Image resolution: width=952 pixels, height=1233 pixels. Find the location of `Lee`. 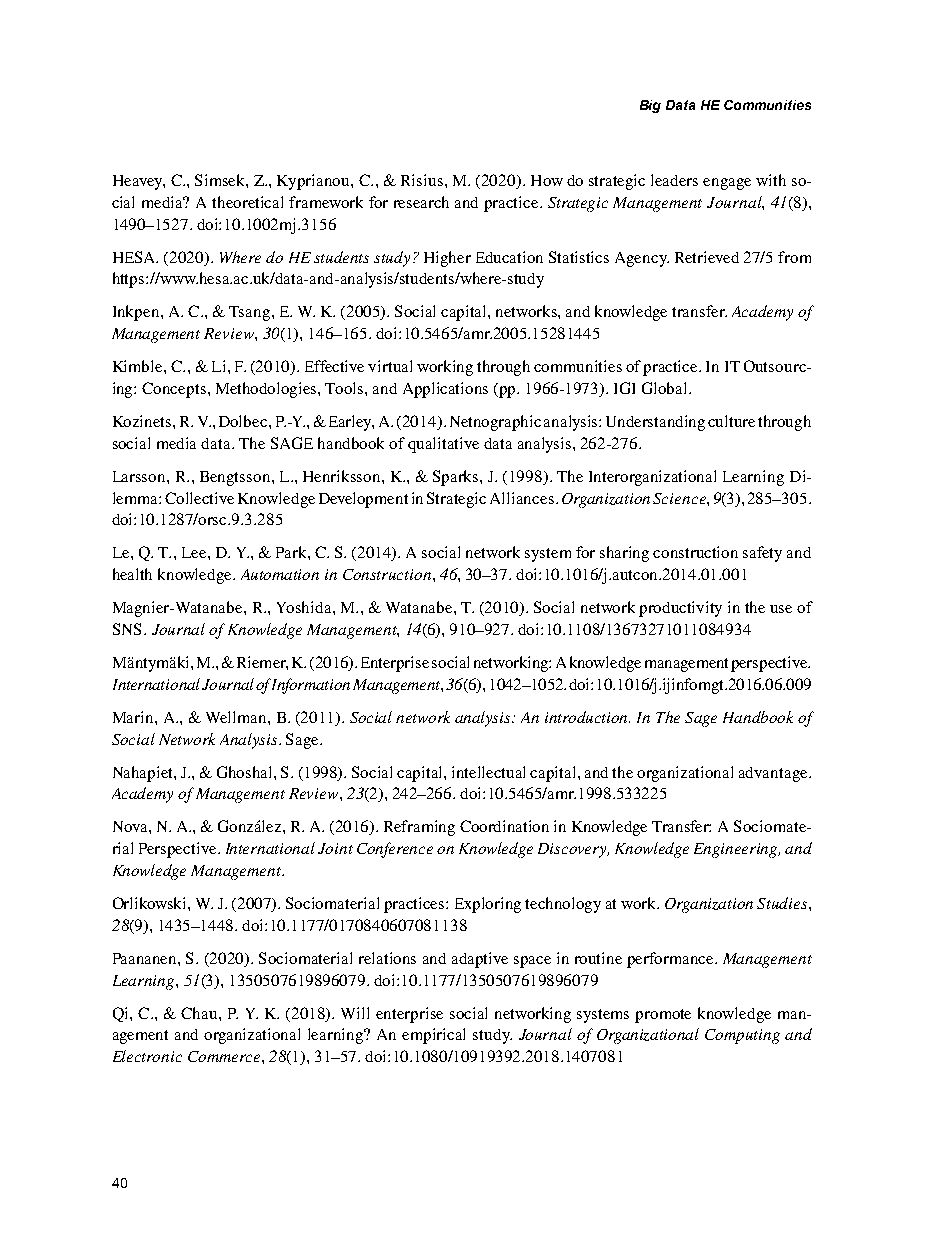

Lee is located at coordinates (195, 552).
